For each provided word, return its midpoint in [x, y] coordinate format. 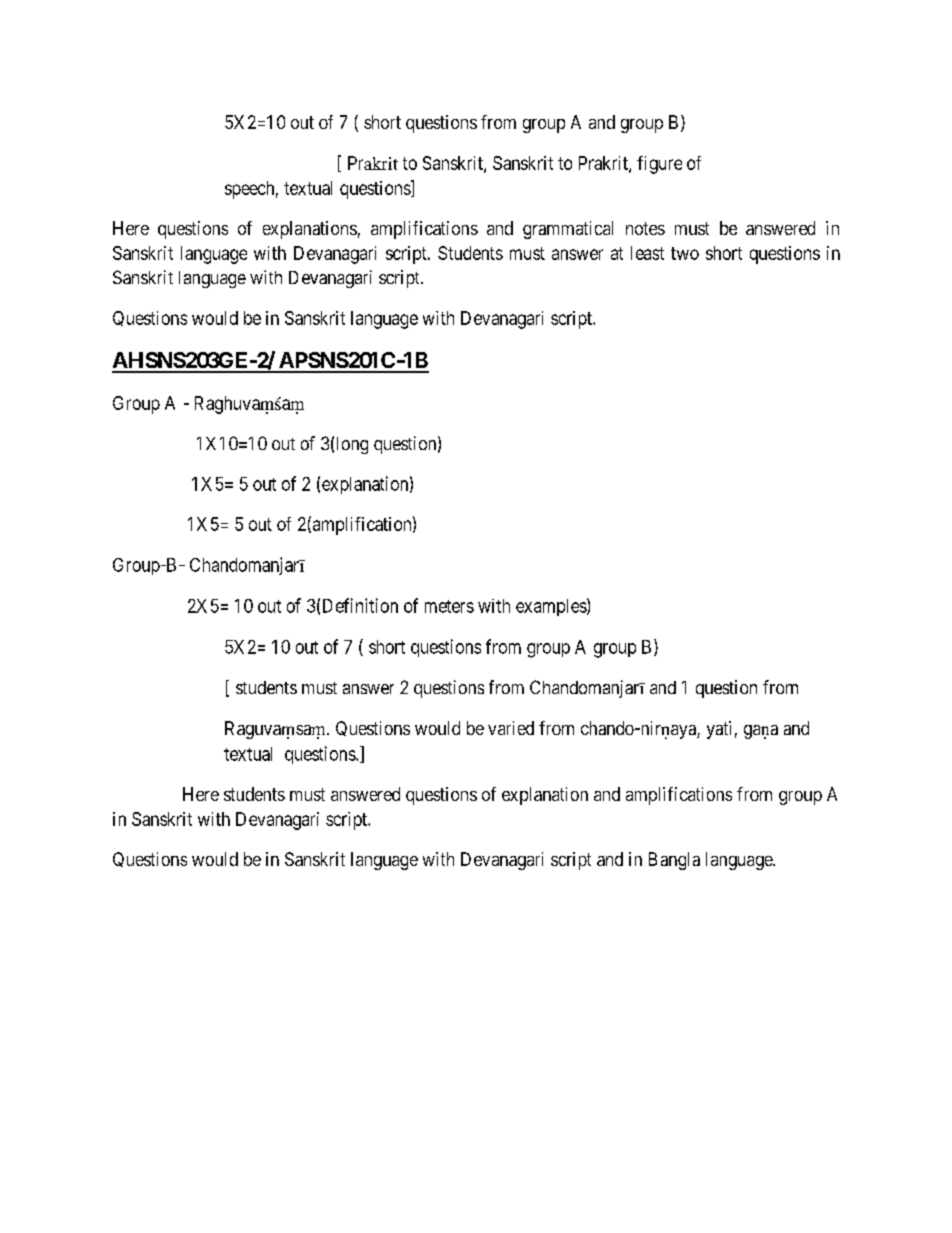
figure [659, 165]
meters [449, 606]
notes [645, 228]
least [647, 253]
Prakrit [604, 164]
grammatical [568, 230]
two [685, 253]
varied [511, 728]
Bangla [674, 861]
